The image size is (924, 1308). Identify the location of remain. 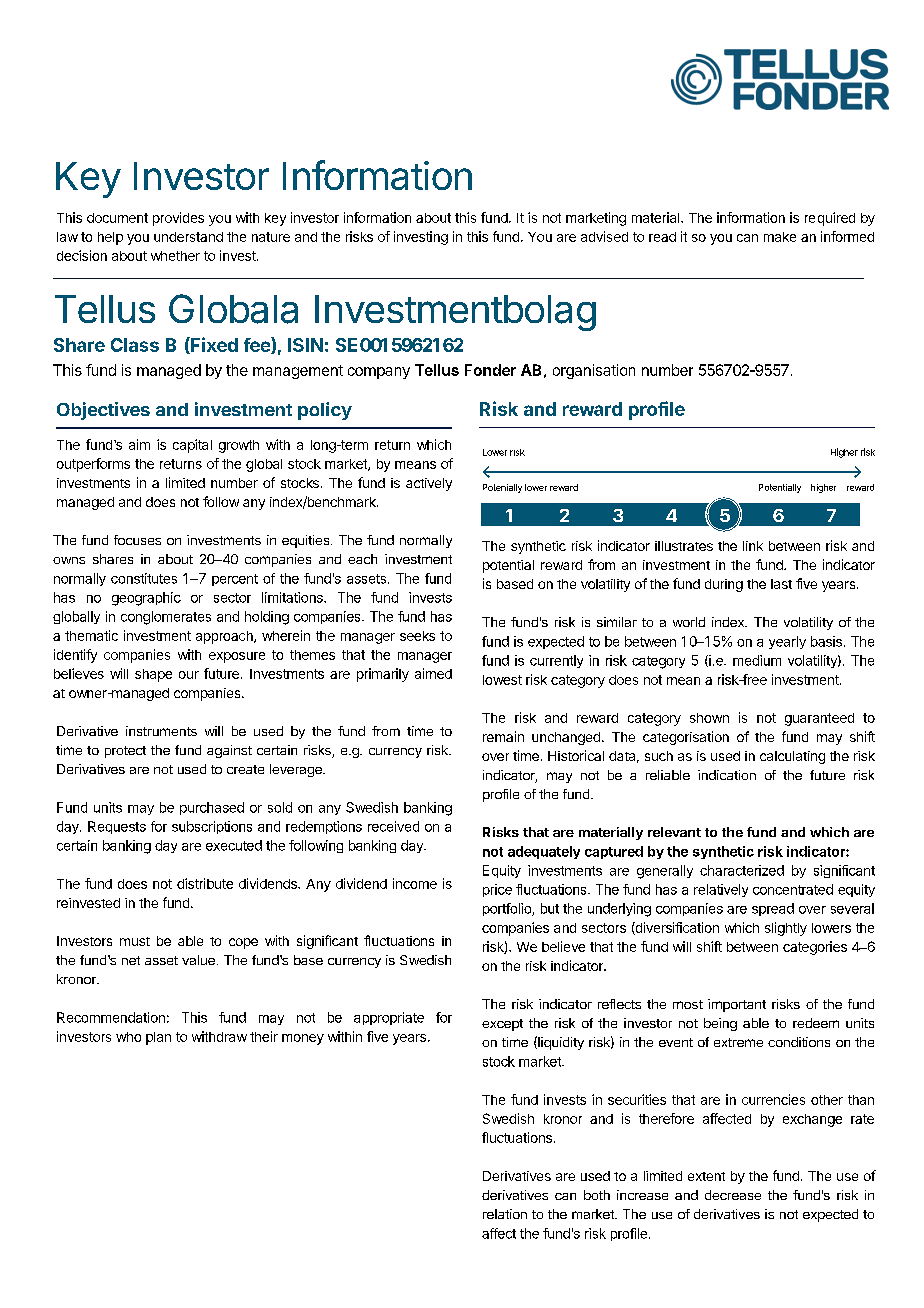
(503, 736).
